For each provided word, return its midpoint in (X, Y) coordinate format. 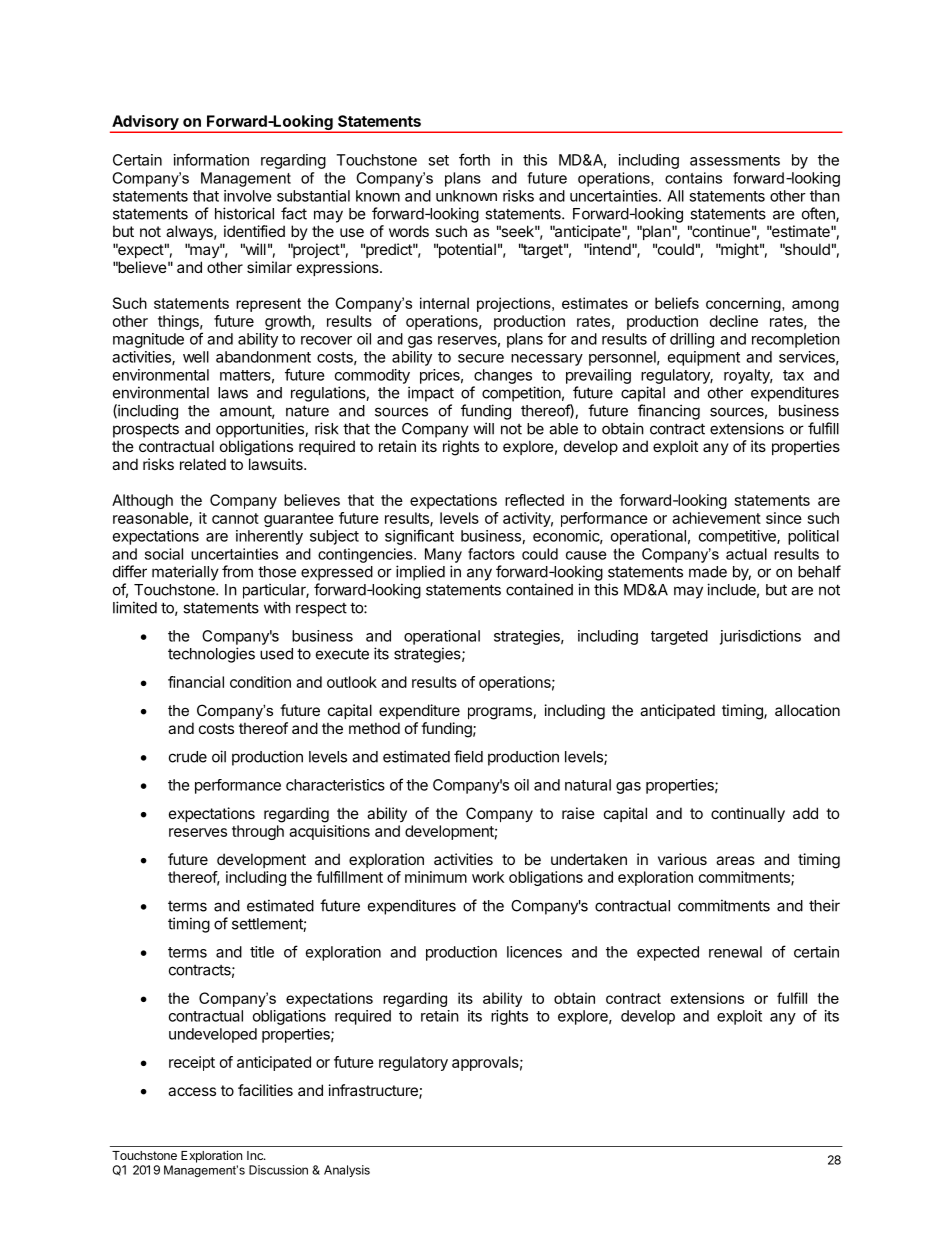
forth (474, 159)
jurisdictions (760, 637)
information (211, 159)
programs (500, 713)
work (488, 877)
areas (735, 860)
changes (503, 376)
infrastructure (374, 1091)
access (192, 1091)
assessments (735, 160)
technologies (211, 655)
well (196, 357)
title (262, 952)
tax (793, 375)
